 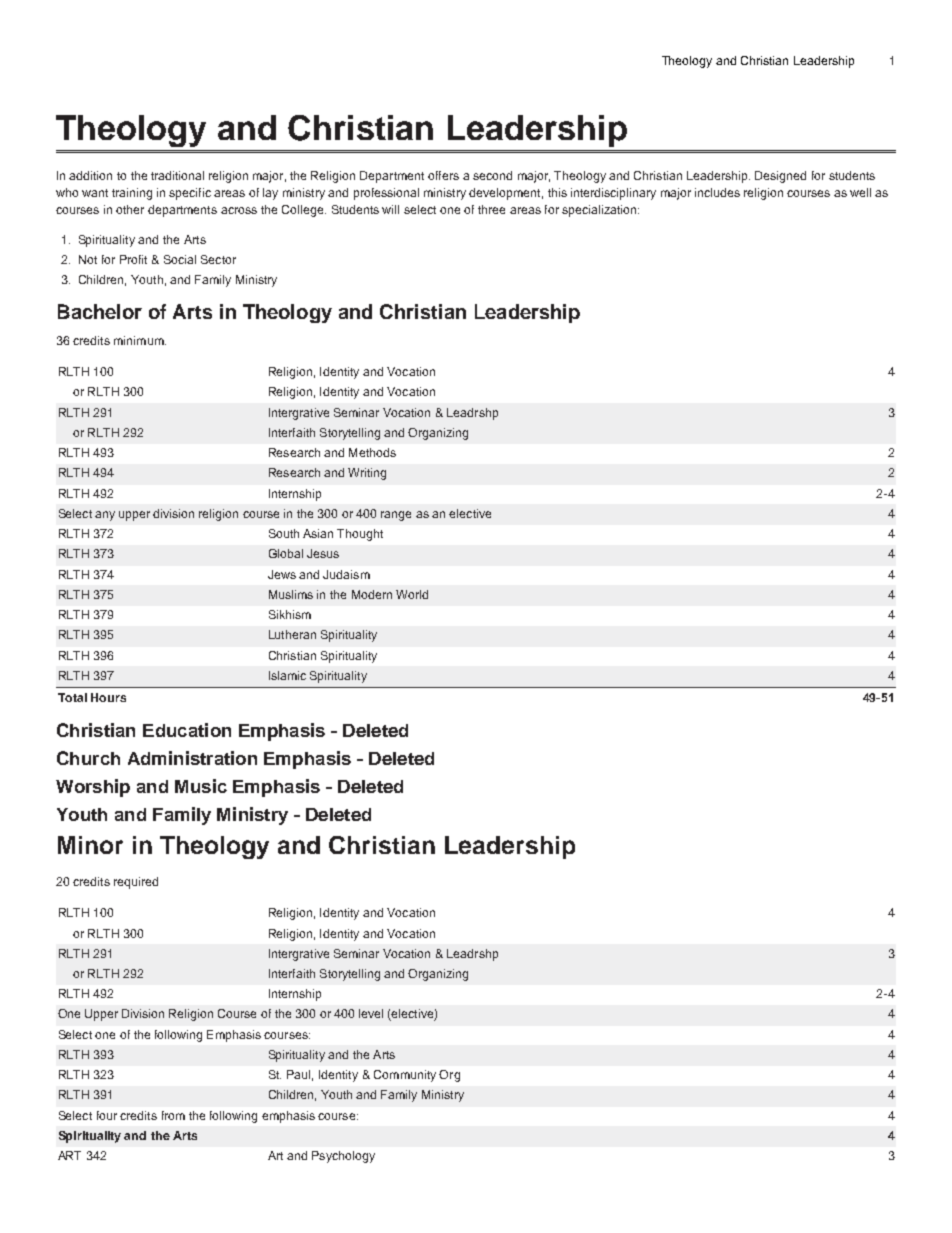 What do you see at coordinates (405, 1076) in the image?
I see `Community` at bounding box center [405, 1076].
